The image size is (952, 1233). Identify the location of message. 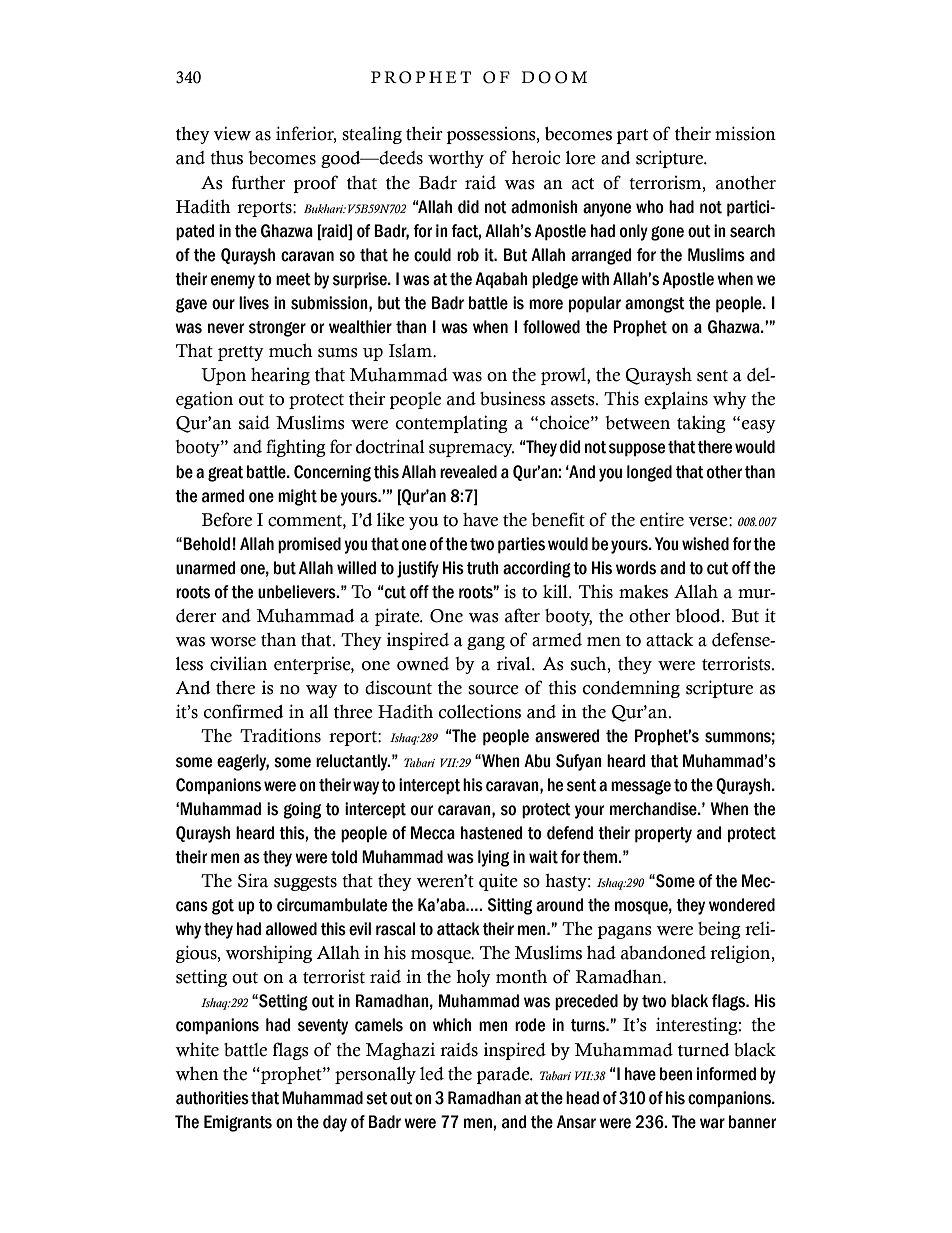
(641, 787).
